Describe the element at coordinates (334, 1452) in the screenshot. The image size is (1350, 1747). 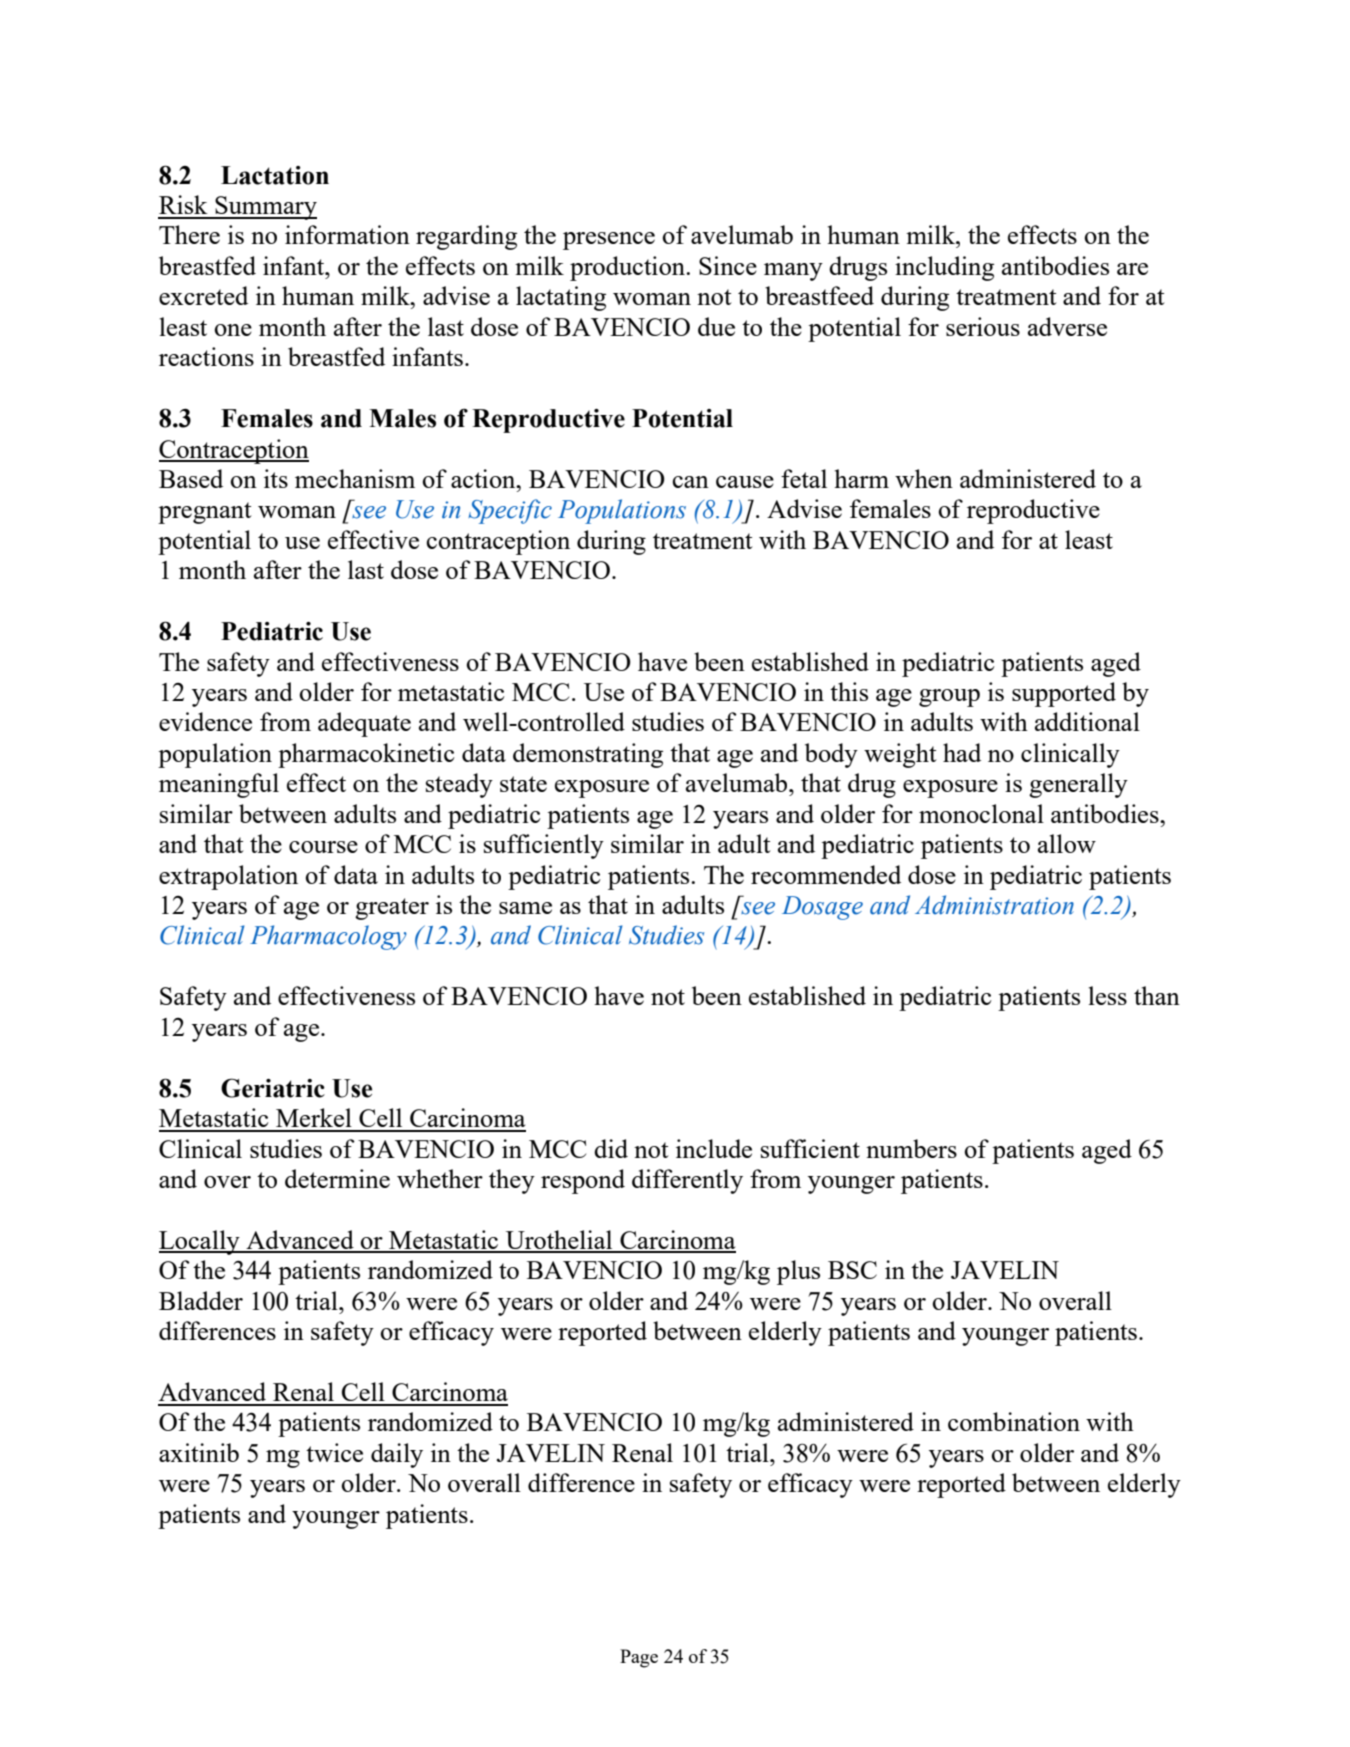
I see `twice` at that location.
